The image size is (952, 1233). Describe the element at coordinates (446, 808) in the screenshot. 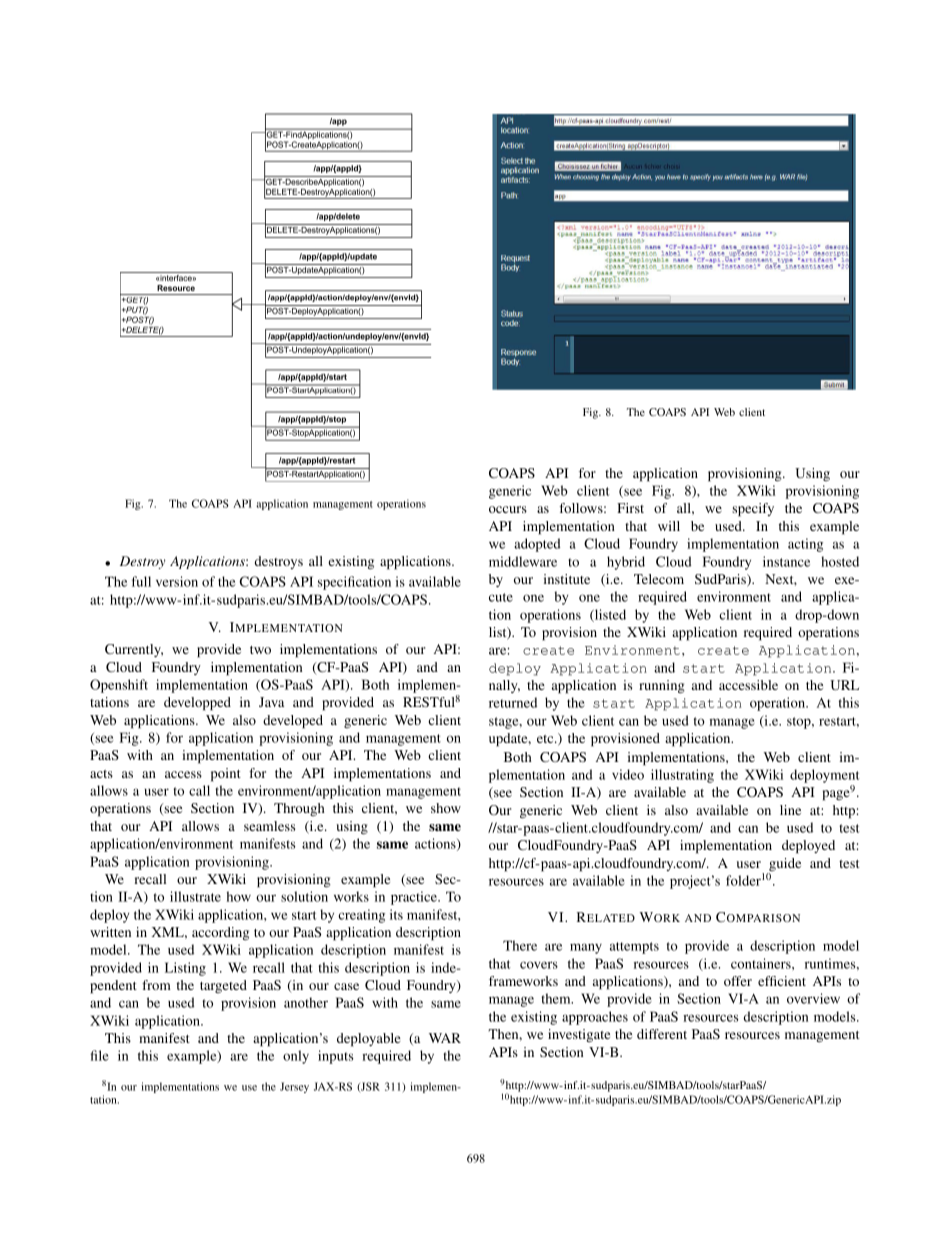

I see `show` at that location.
